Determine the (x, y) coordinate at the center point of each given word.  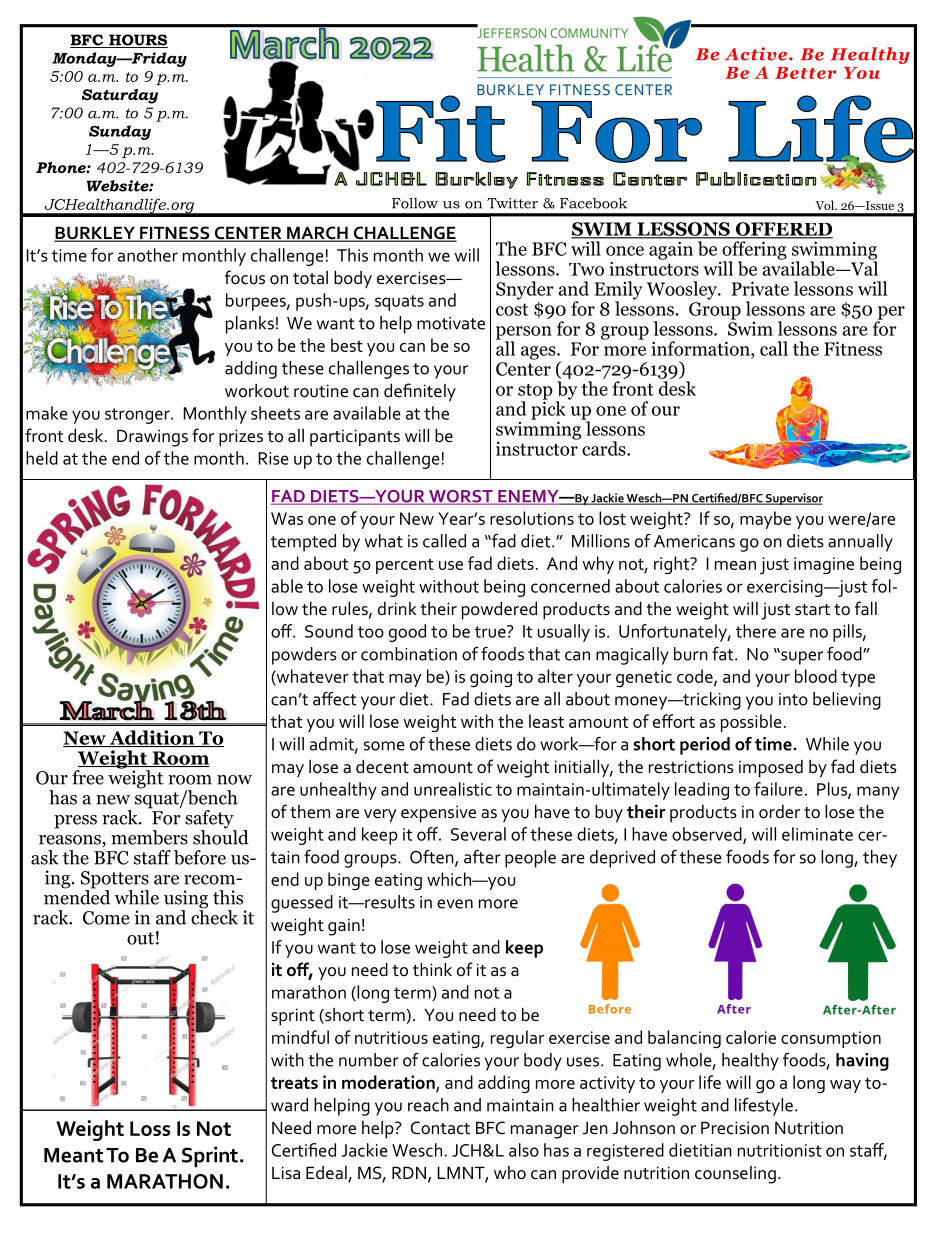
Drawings (152, 438)
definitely (420, 392)
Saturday (120, 96)
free (88, 777)
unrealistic (453, 789)
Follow (415, 203)
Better (805, 73)
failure (778, 789)
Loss (150, 1128)
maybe (765, 520)
